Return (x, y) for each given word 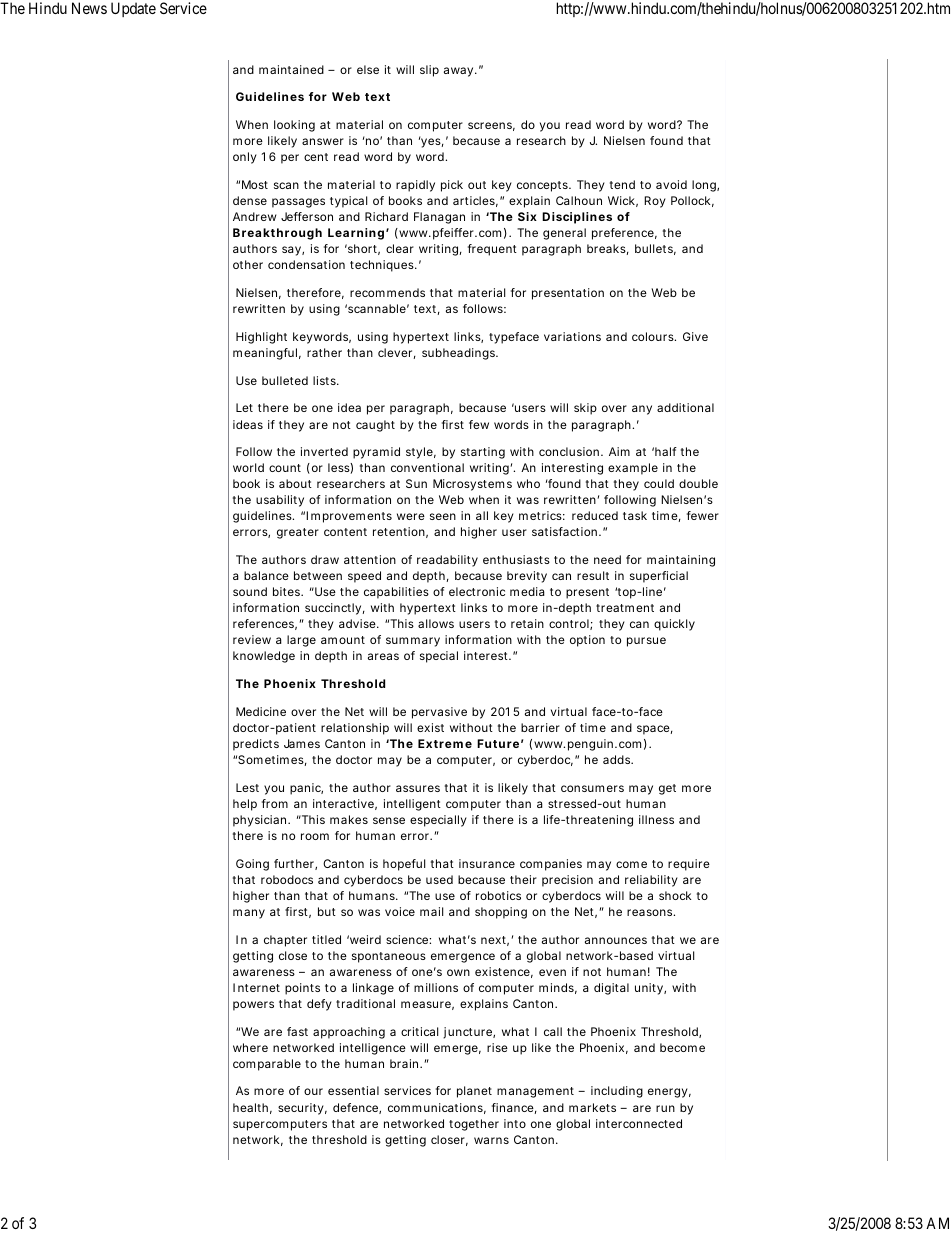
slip (429, 71)
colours (654, 336)
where (250, 1047)
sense (389, 820)
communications (437, 1108)
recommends (387, 292)
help (245, 805)
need (607, 559)
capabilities (396, 593)
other (248, 264)
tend (622, 184)
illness (656, 819)
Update (133, 9)
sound (250, 591)
